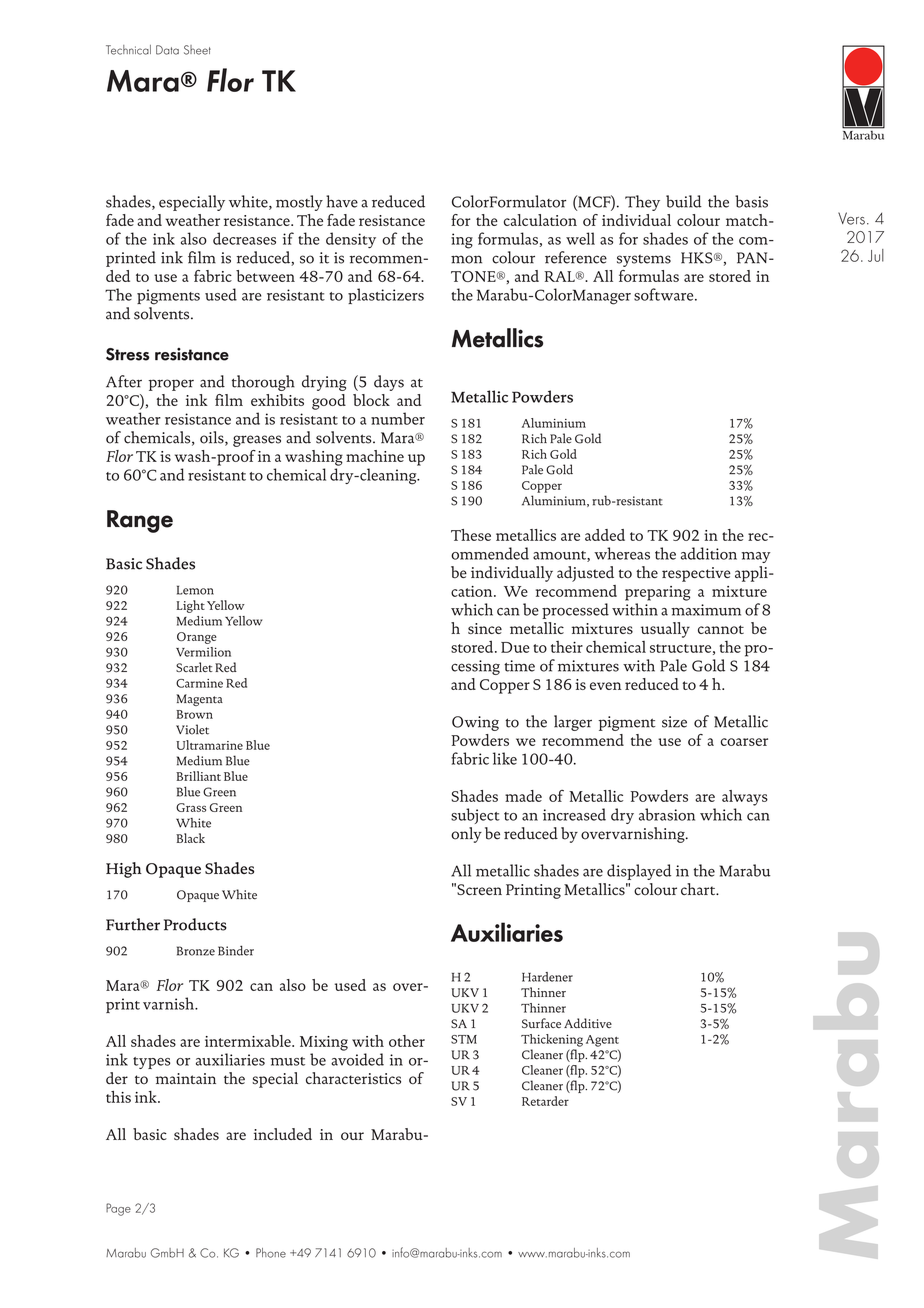 Image resolution: width=924 pixels, height=1308 pixels. I want to click on number, so click(398, 418).
